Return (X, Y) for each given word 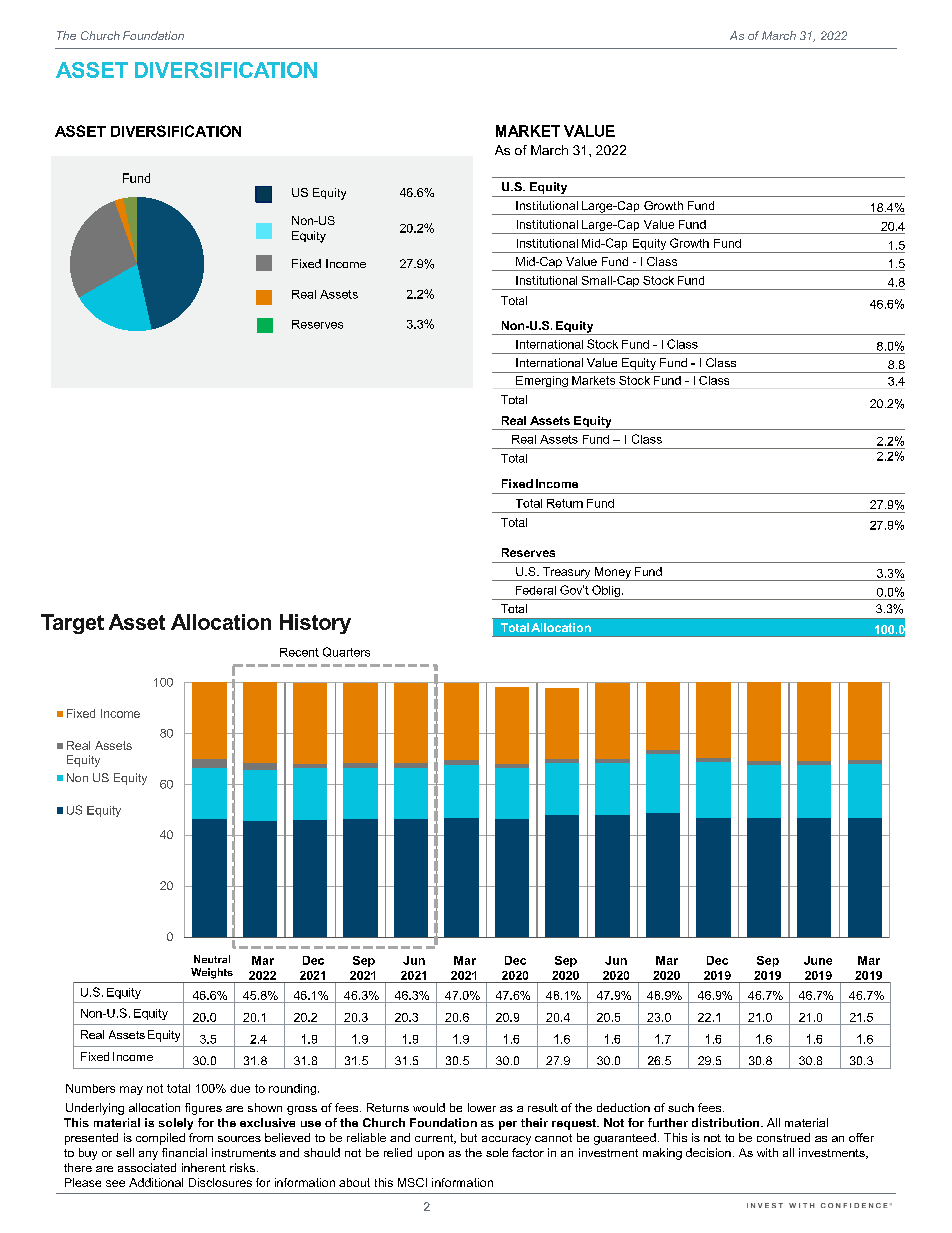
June (818, 960)
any (148, 1155)
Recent (299, 652)
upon (431, 1155)
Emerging (542, 381)
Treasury (567, 574)
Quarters (346, 652)
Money (613, 574)
